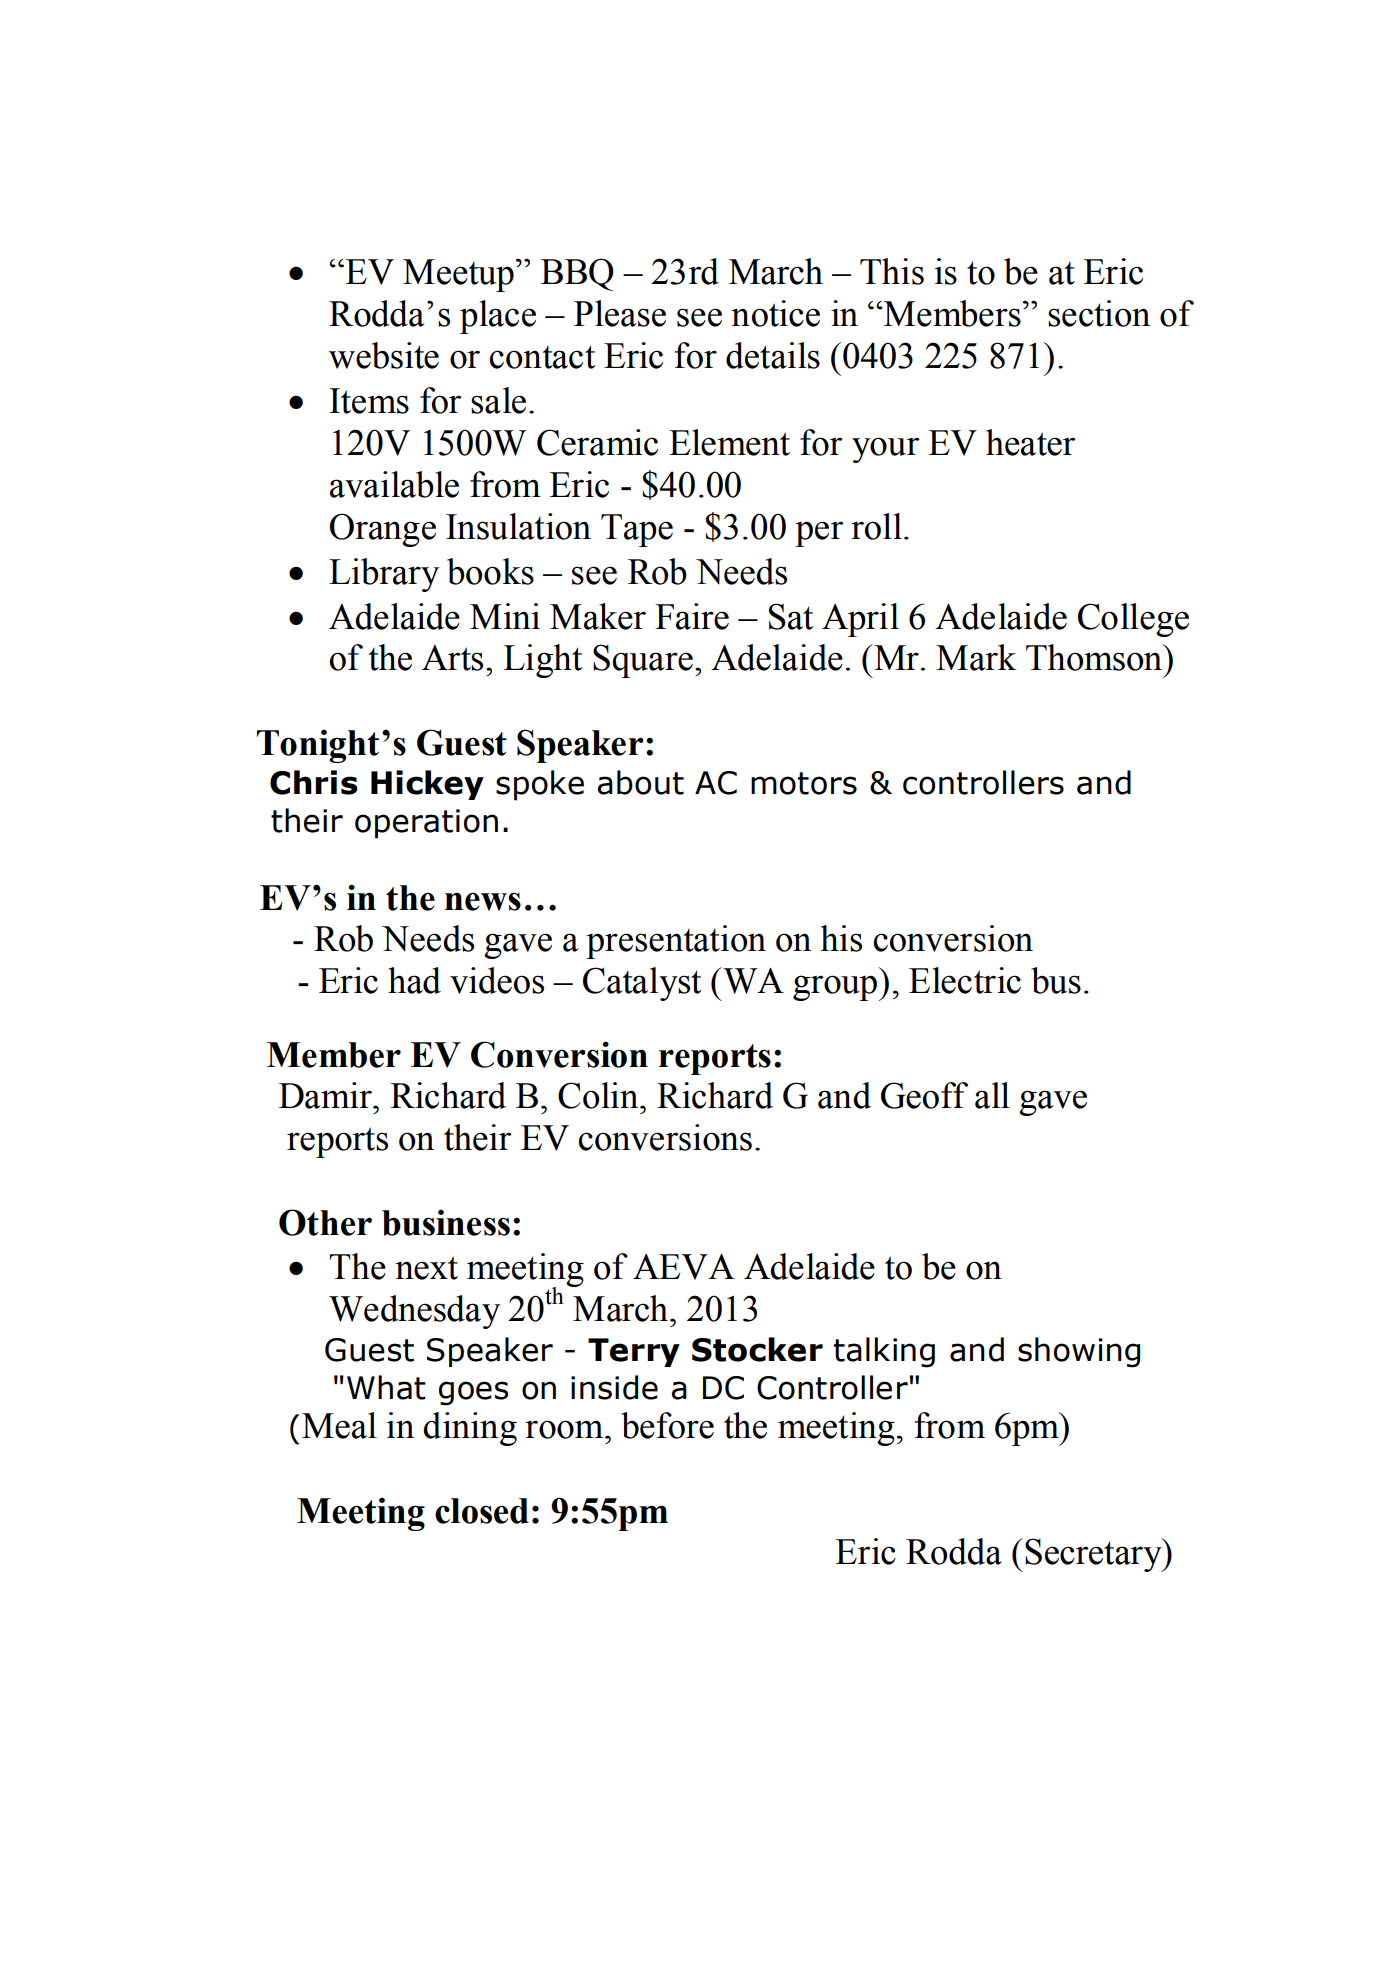 This image has height=1976, width=1397. Describe the element at coordinates (326, 1095) in the image. I see `Damir` at that location.
